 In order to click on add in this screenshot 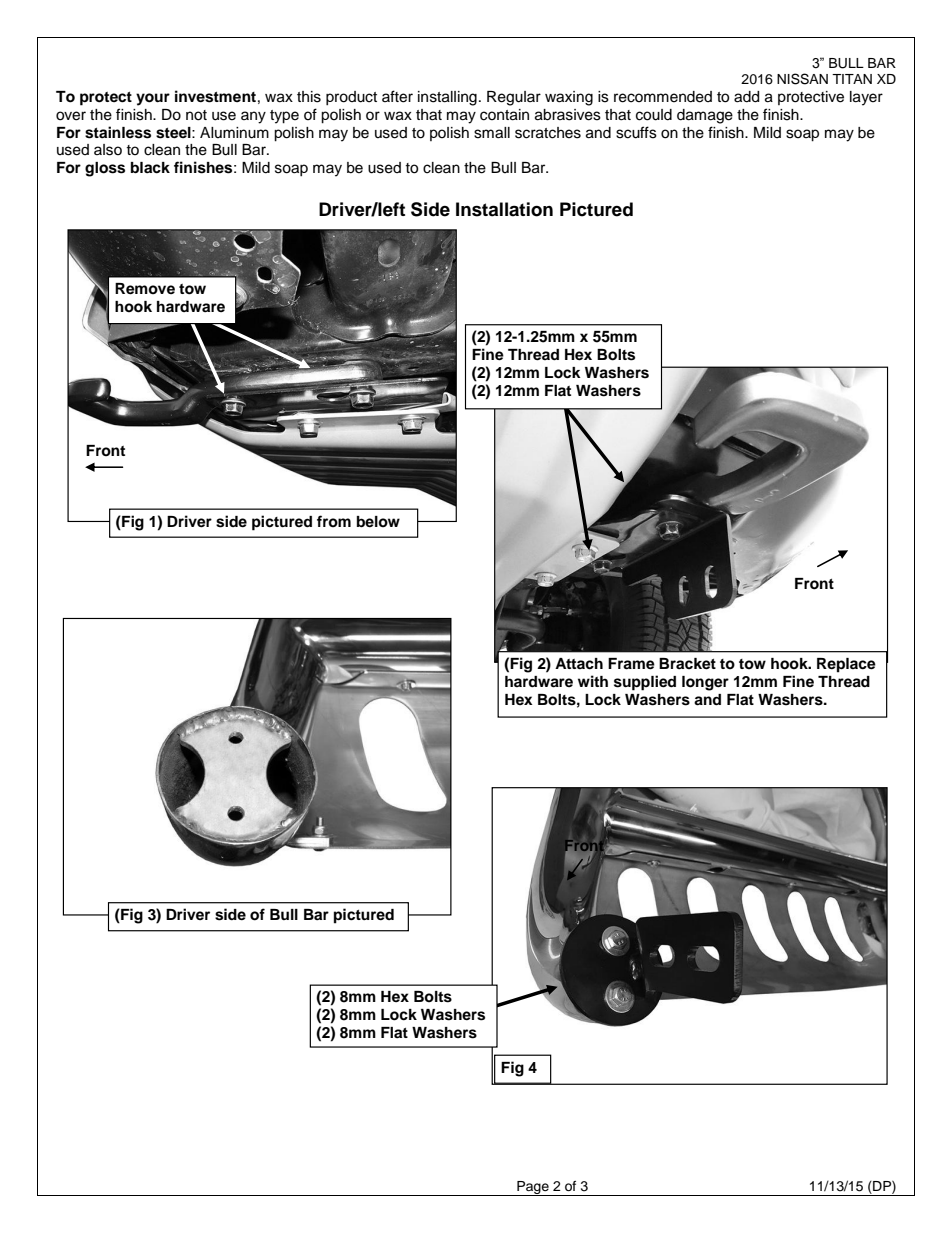, I will do `click(746, 97)`.
